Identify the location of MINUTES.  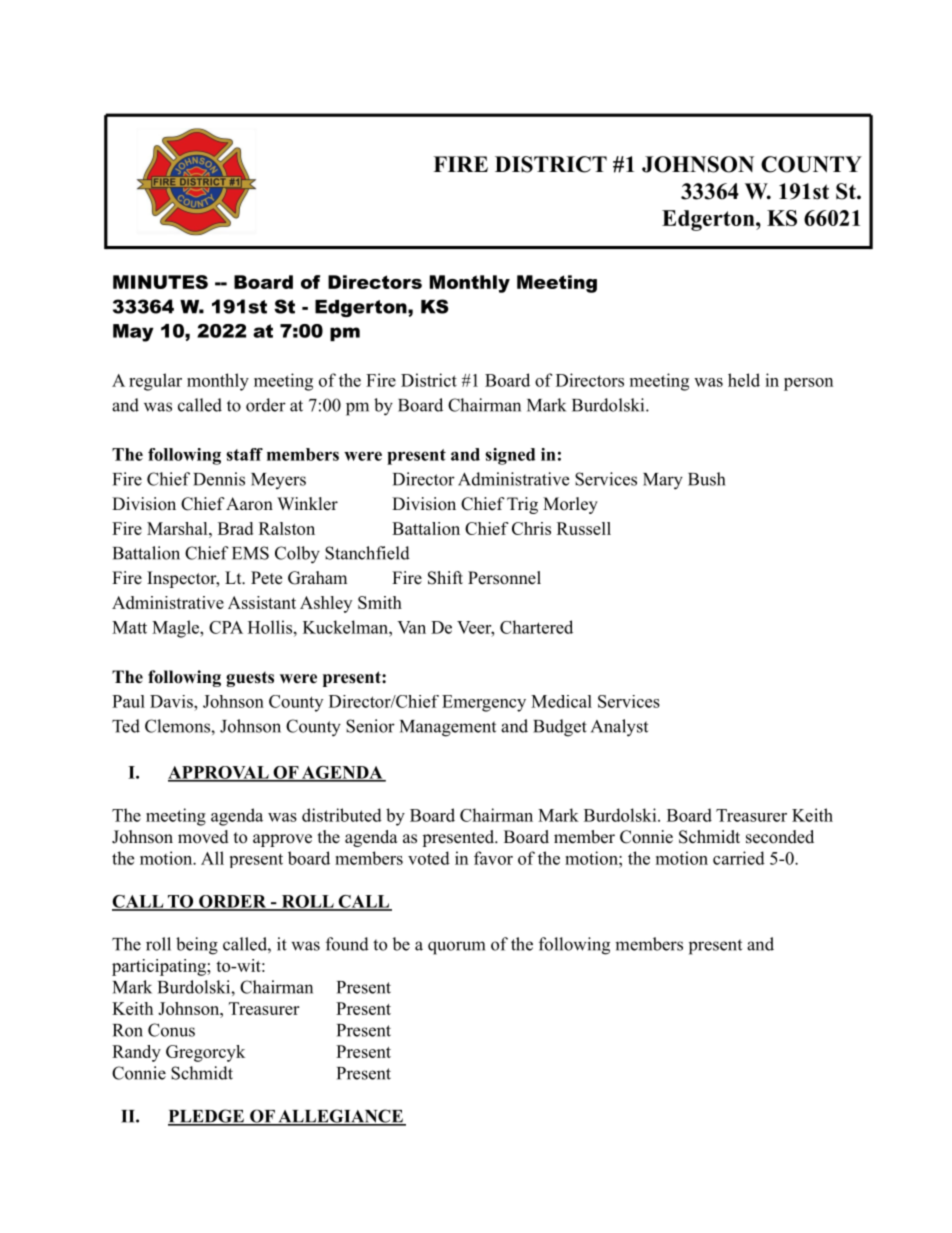
(160, 282).
